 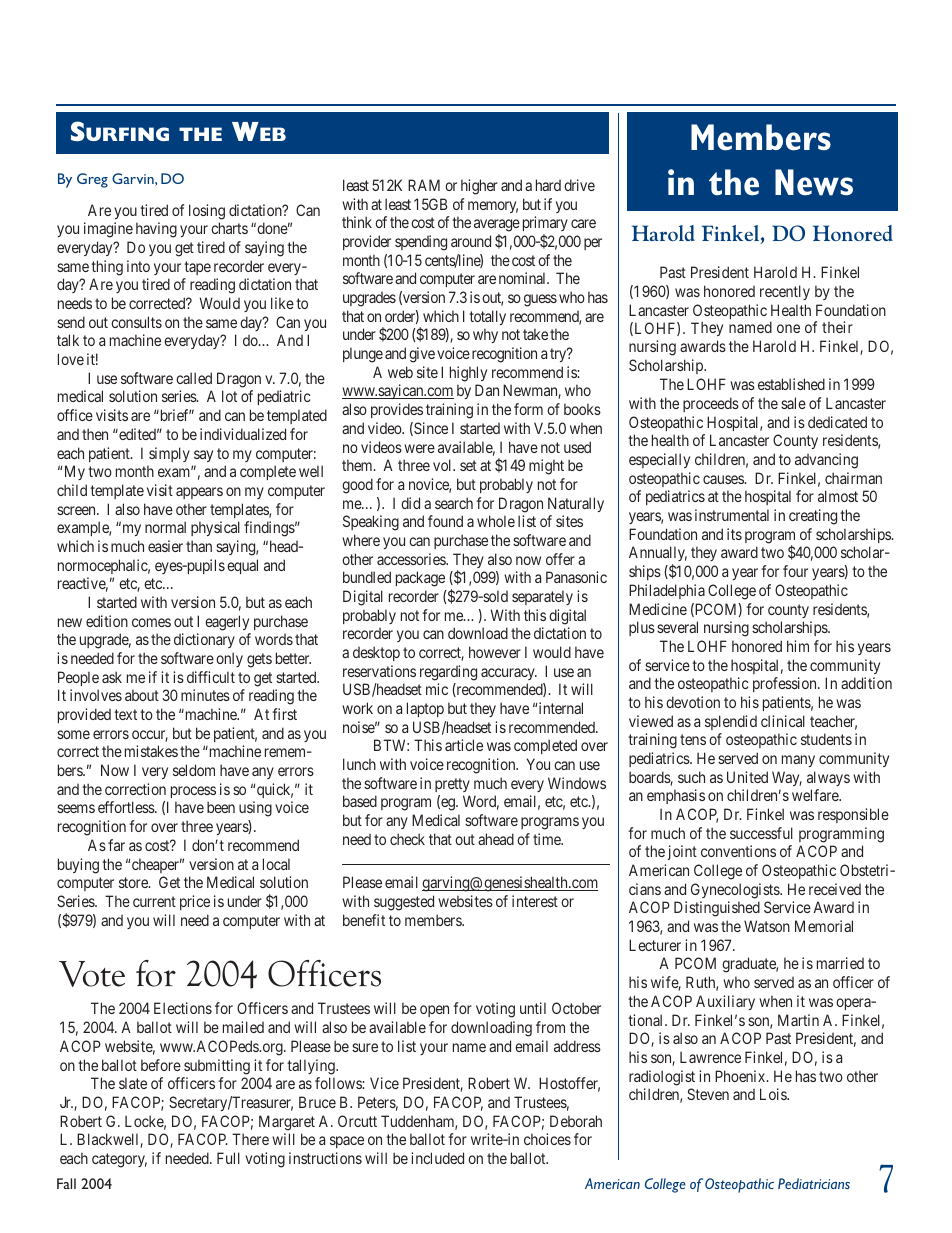 What do you see at coordinates (747, 777) in the page?
I see `United` at bounding box center [747, 777].
